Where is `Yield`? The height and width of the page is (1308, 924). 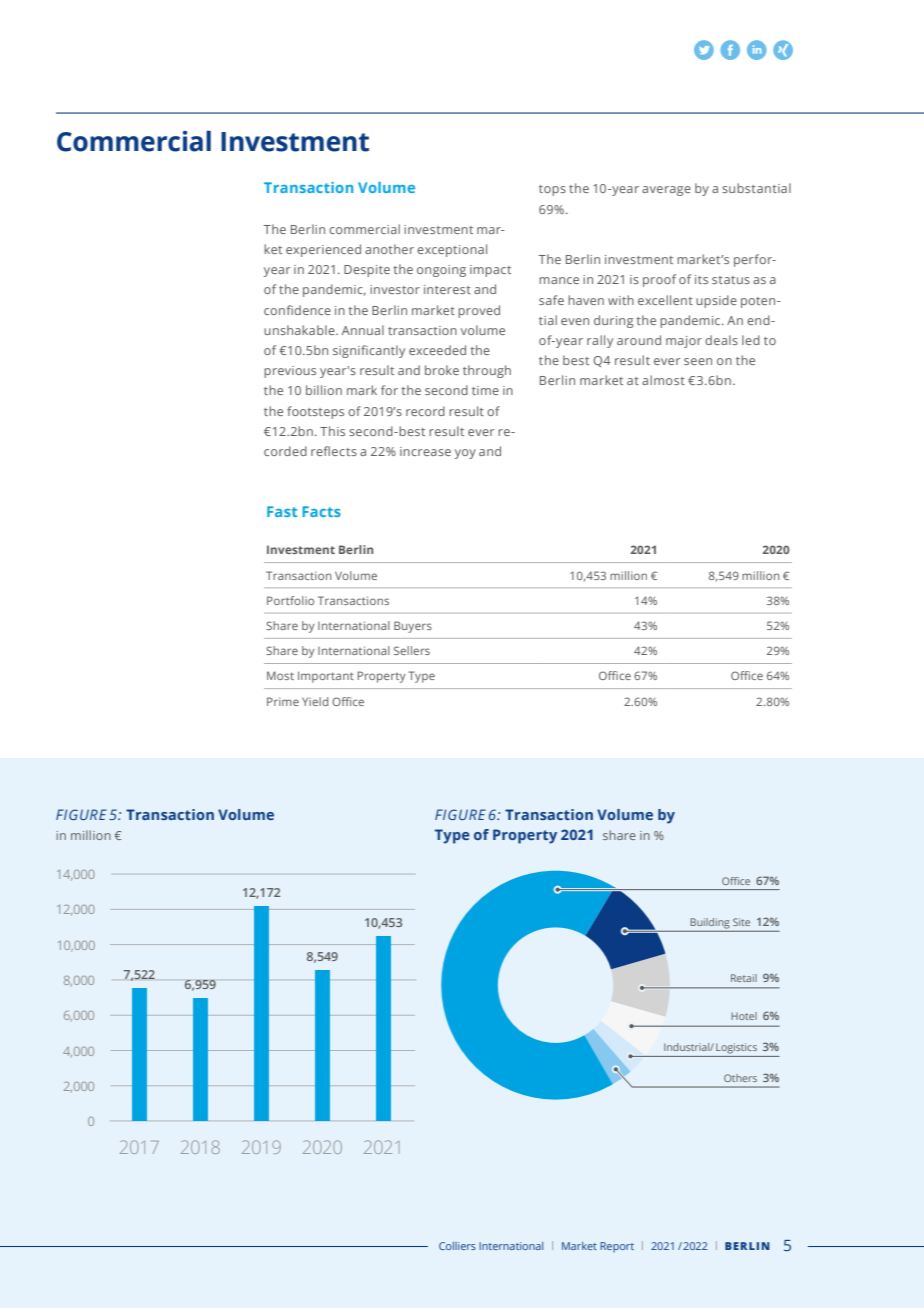 Yield is located at coordinates (315, 701).
